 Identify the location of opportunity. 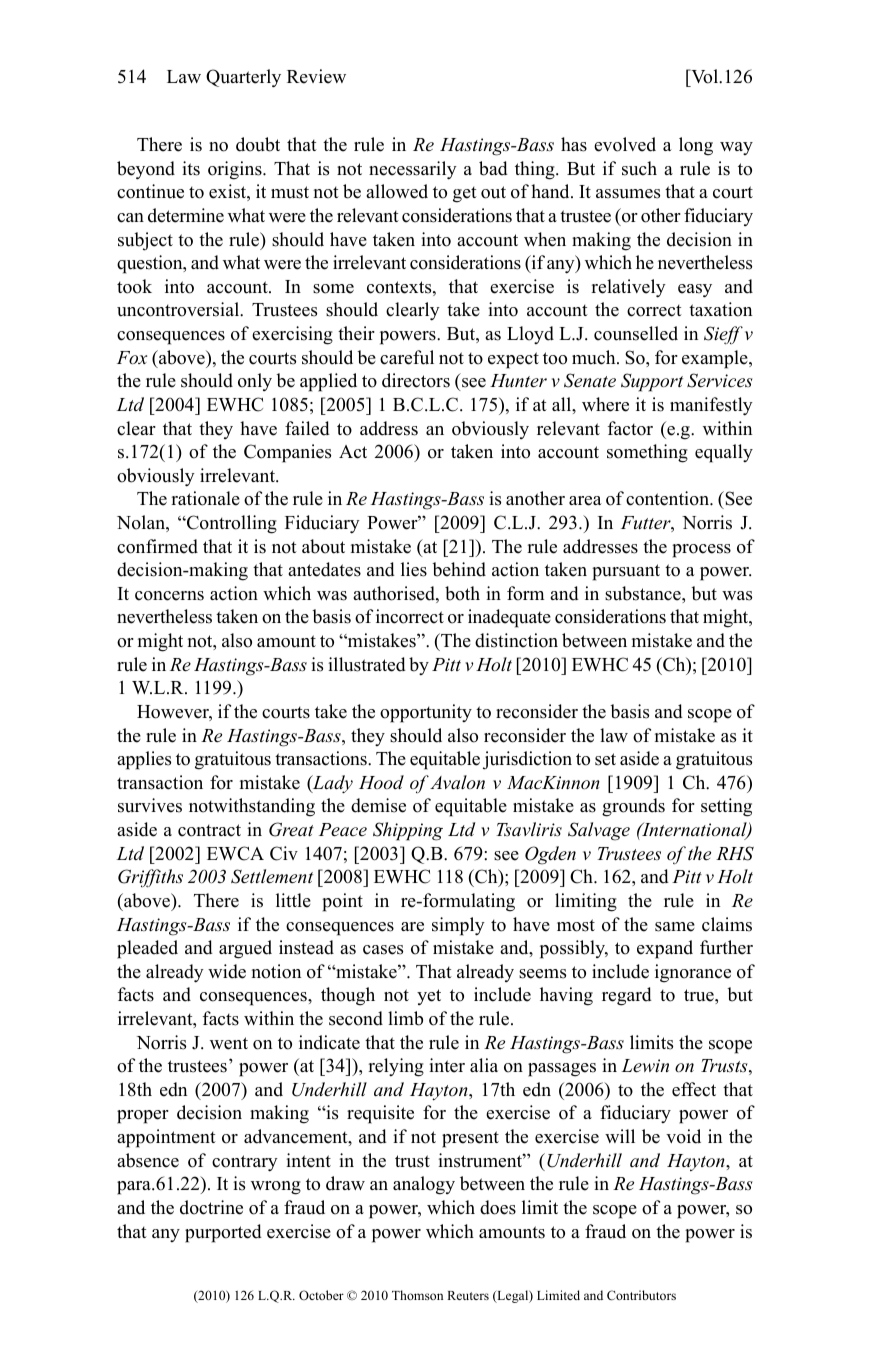
(426, 713).
